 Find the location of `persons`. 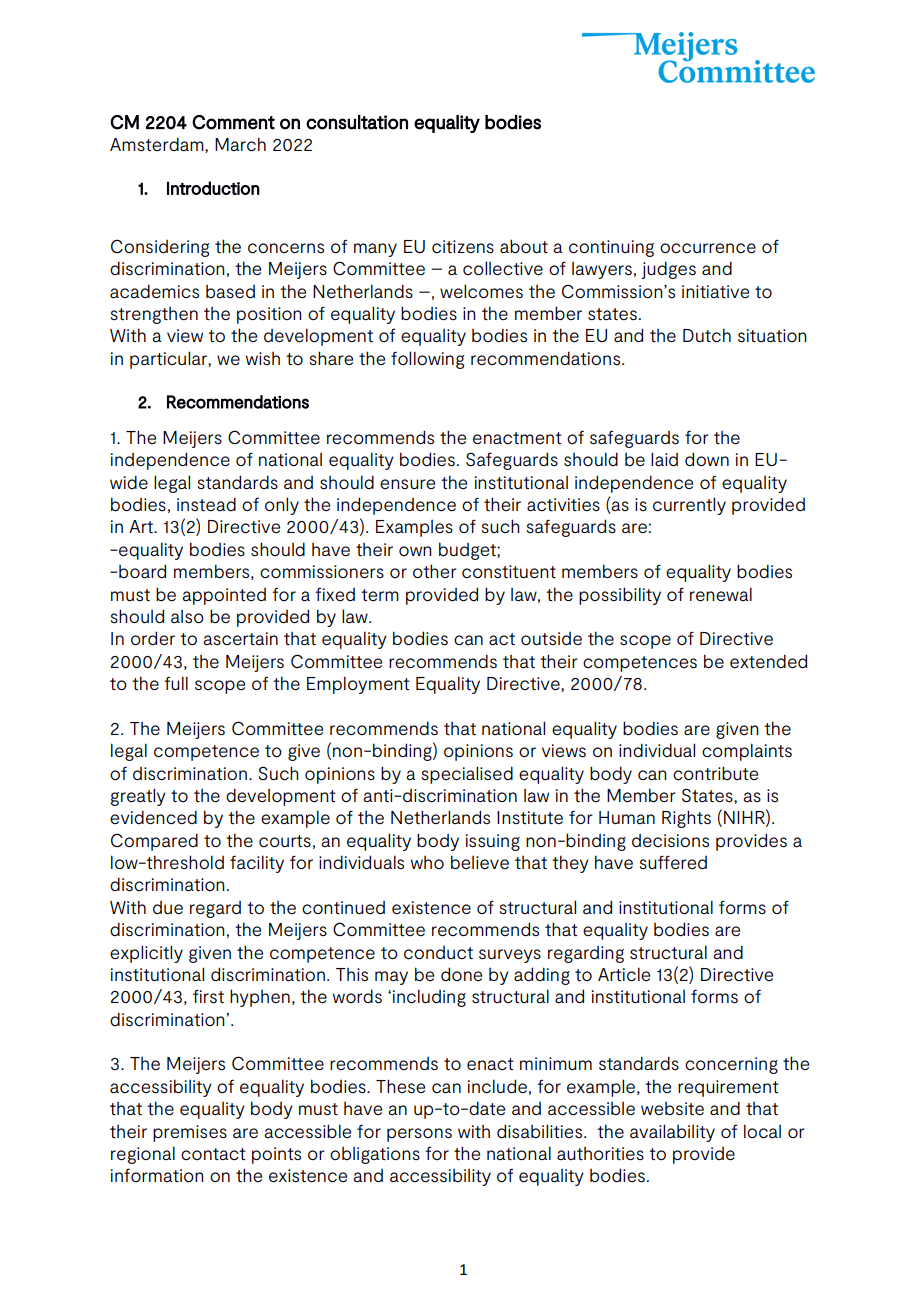

persons is located at coordinates (419, 1135).
